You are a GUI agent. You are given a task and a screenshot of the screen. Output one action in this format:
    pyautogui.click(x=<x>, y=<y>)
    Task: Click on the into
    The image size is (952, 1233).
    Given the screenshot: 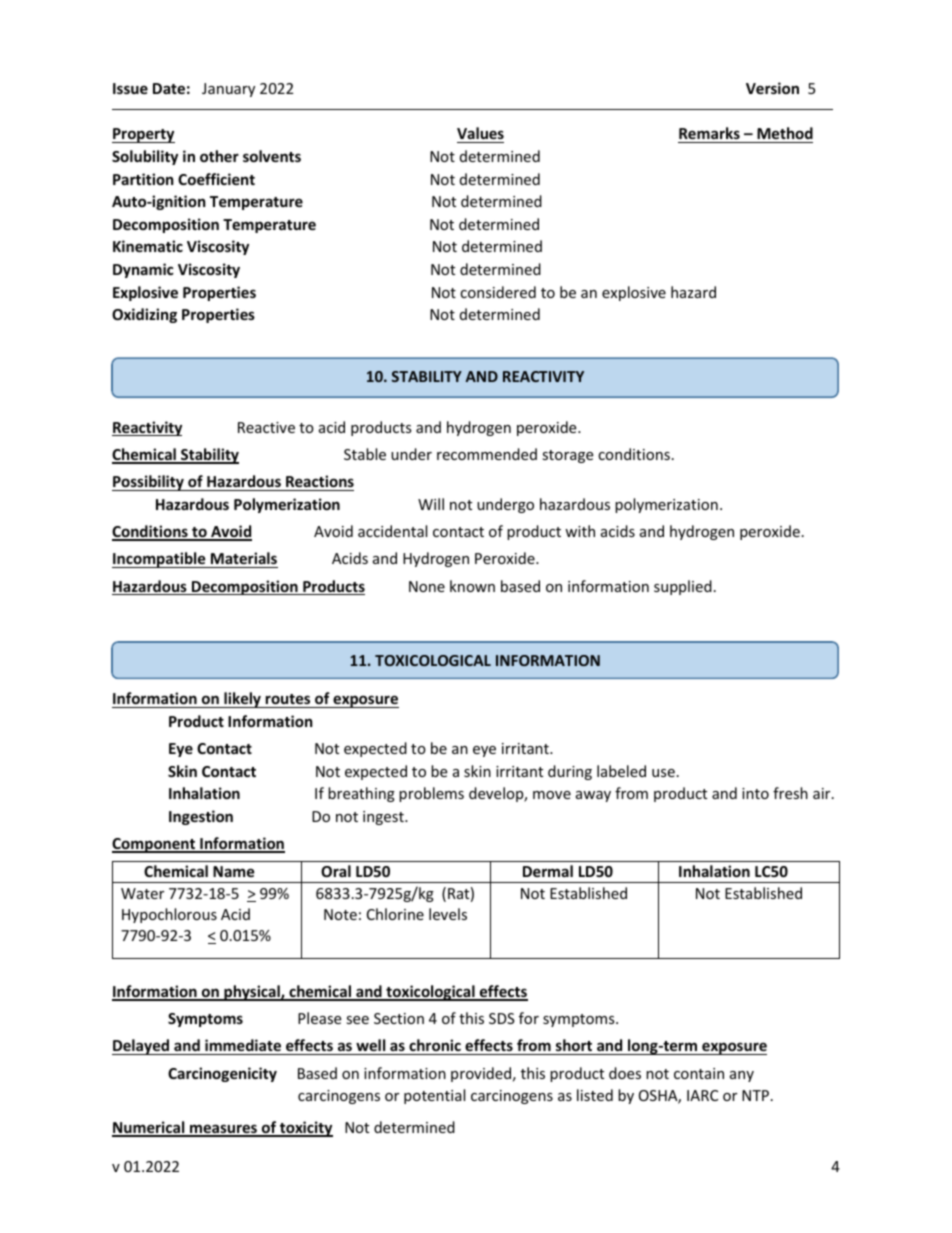 What is the action you would take?
    pyautogui.click(x=755, y=793)
